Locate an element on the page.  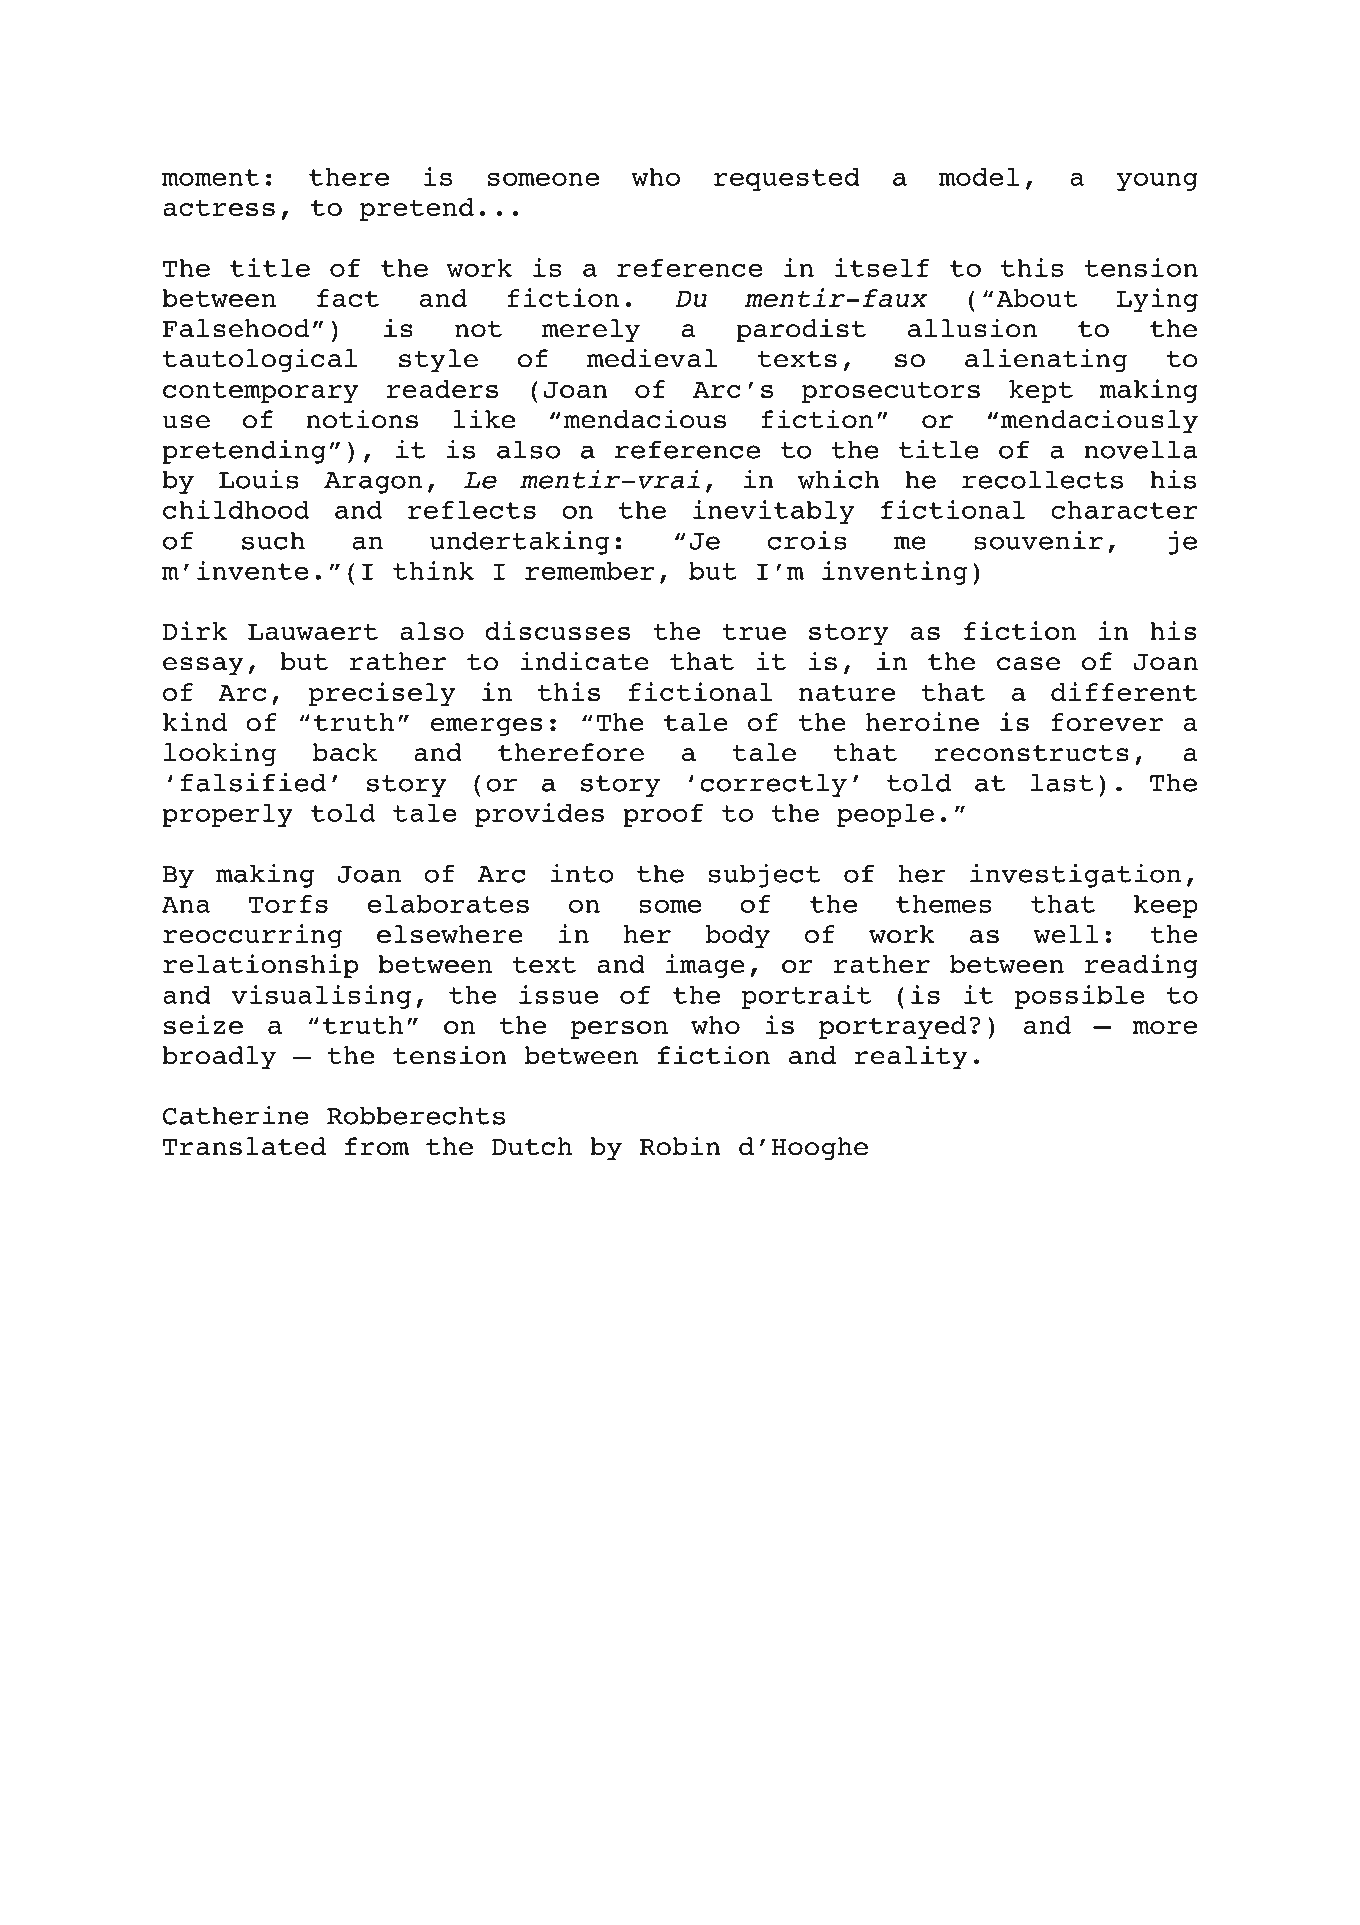
requested is located at coordinates (786, 179).
